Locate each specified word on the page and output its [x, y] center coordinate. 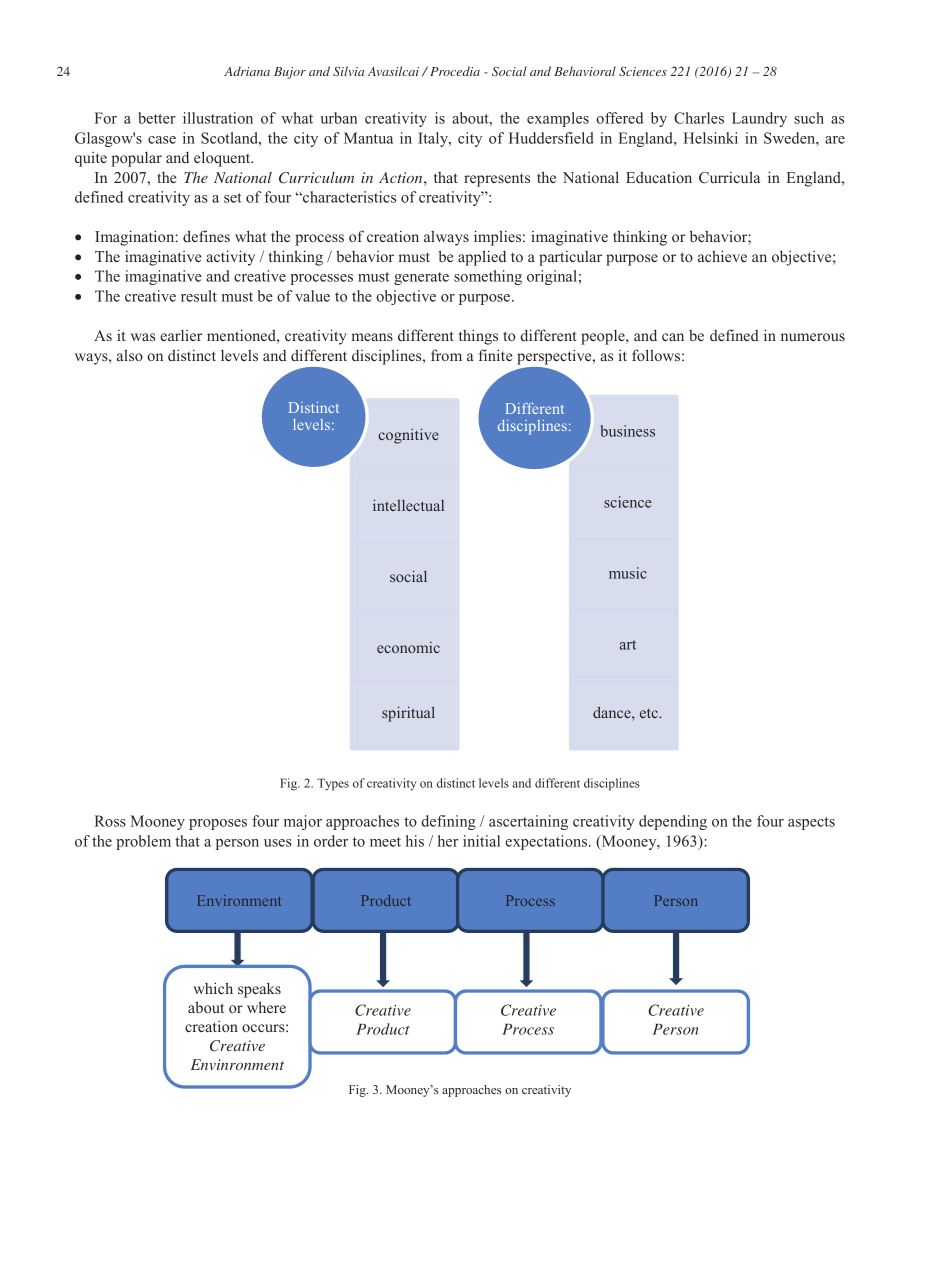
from [446, 355]
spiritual [408, 714]
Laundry [759, 119]
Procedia [455, 71]
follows [656, 355]
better [157, 118]
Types [333, 784]
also [130, 355]
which [213, 988]
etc [650, 713]
